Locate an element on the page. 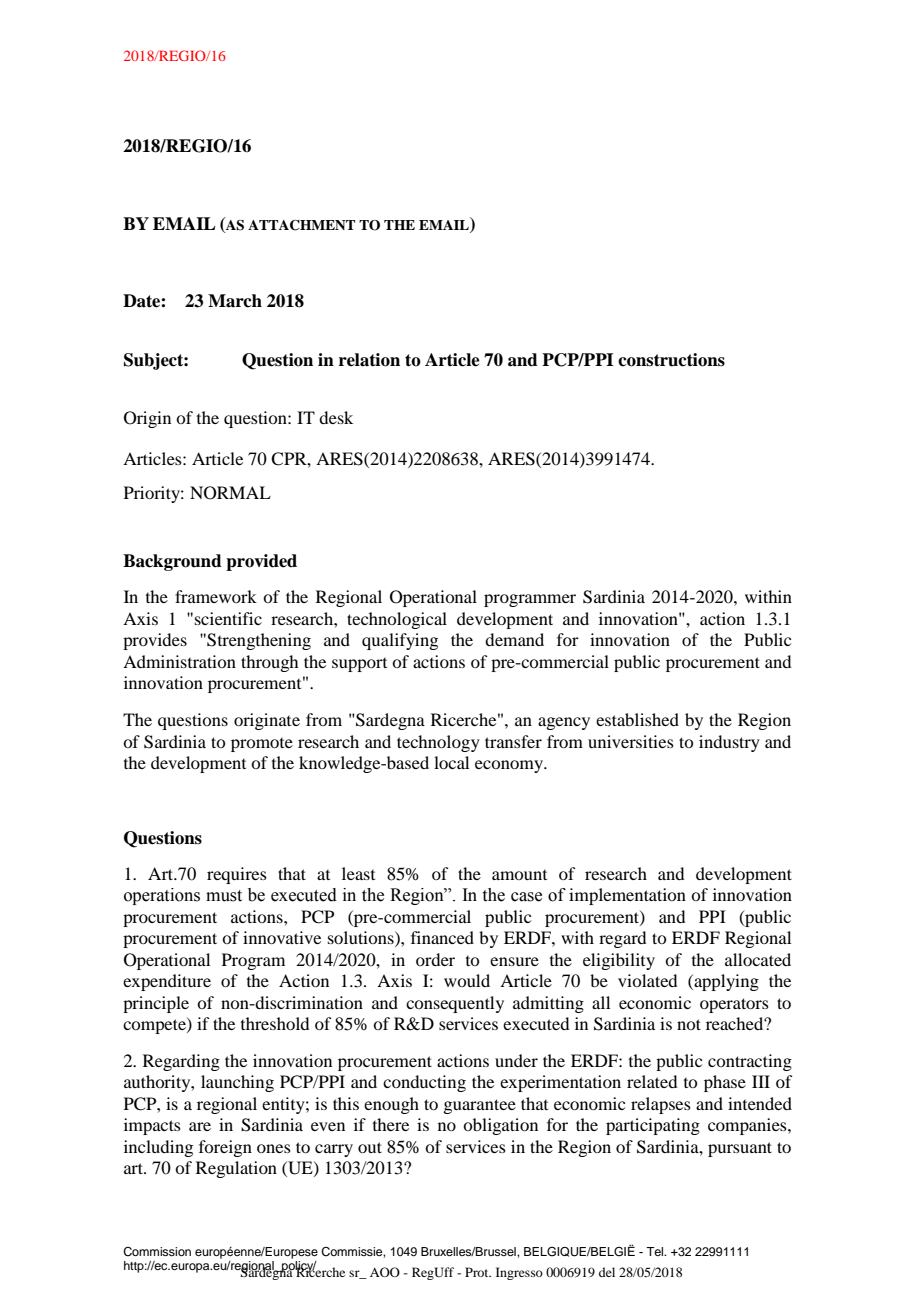  framework is located at coordinates (216, 596).
